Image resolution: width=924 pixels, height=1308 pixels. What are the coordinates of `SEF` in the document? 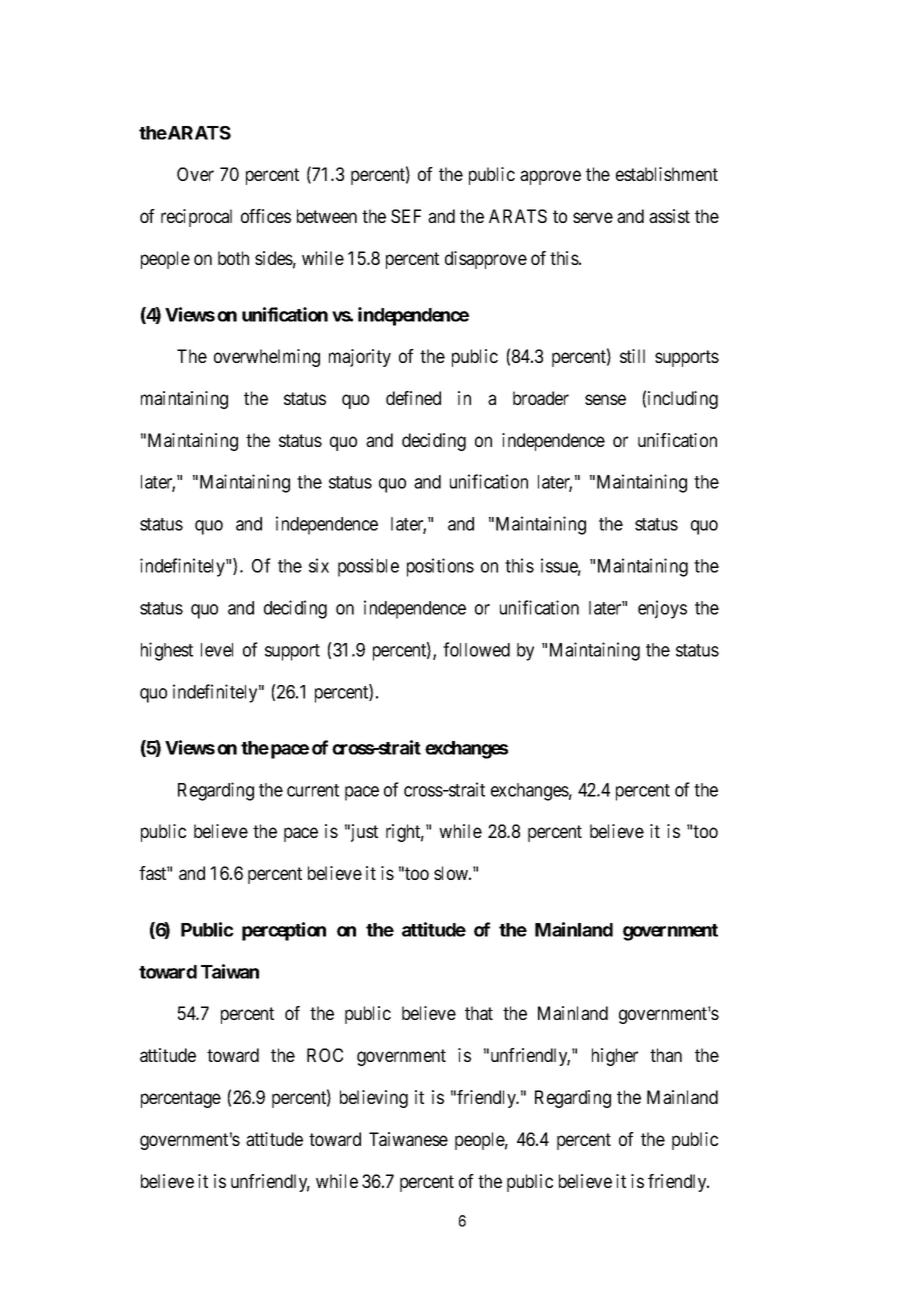 It's located at (406, 216).
